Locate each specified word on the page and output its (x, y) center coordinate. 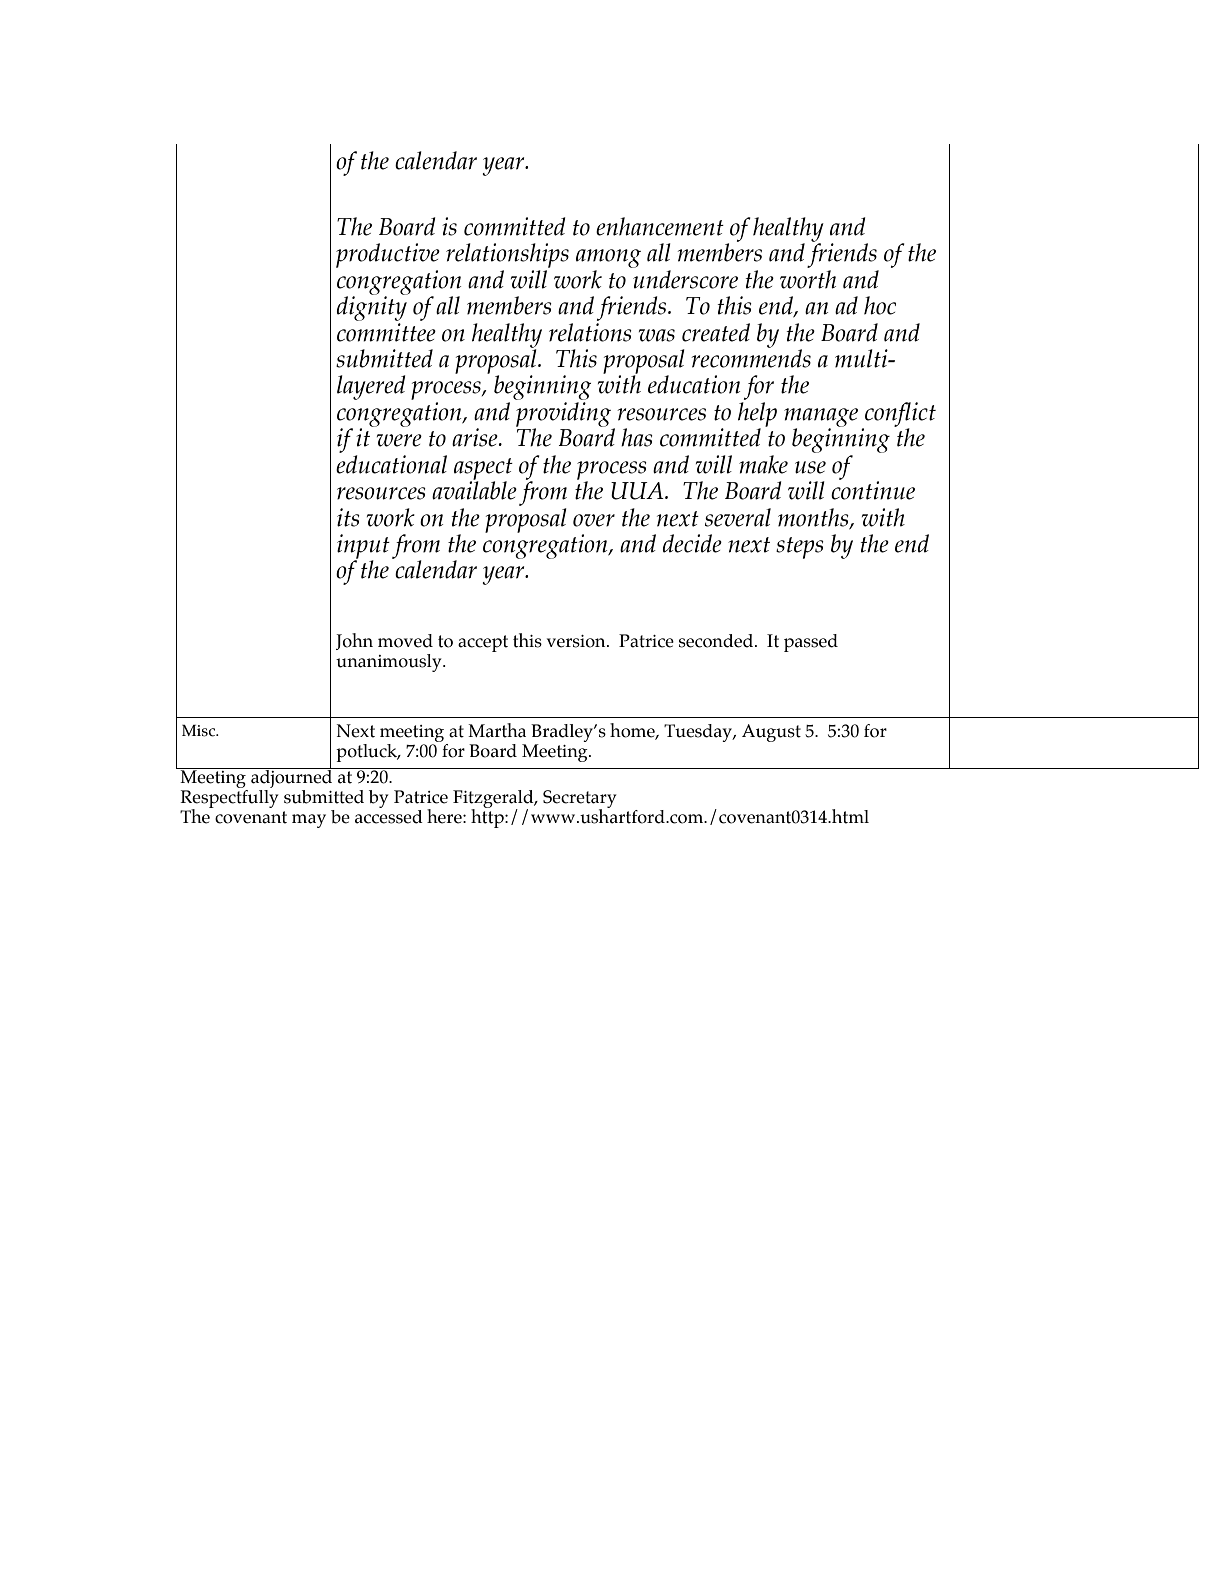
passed (811, 643)
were (399, 440)
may (309, 821)
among (608, 258)
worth (808, 279)
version (577, 641)
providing (563, 415)
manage (821, 418)
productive (388, 255)
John (354, 641)
